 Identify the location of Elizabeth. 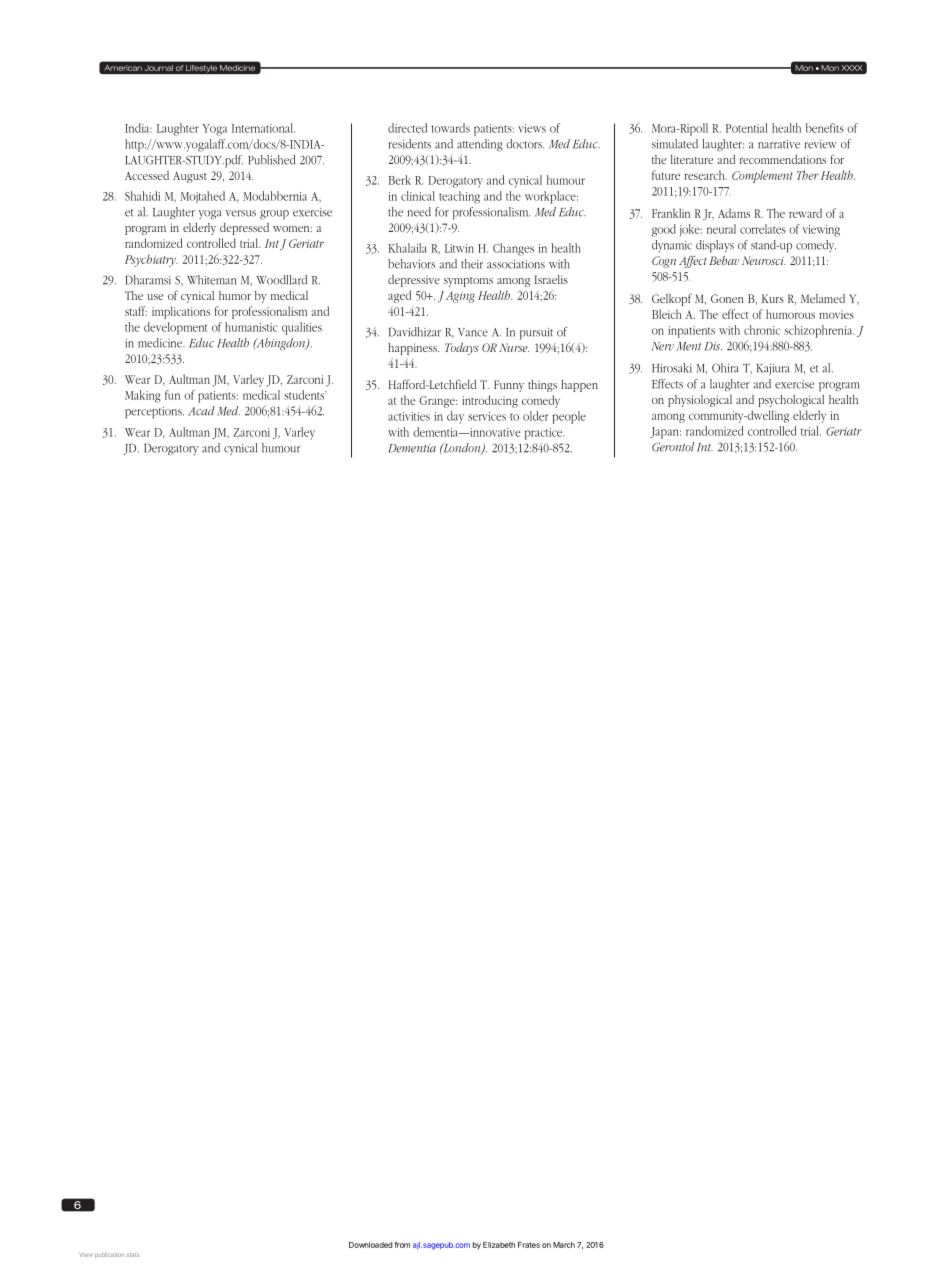
(499, 1245).
